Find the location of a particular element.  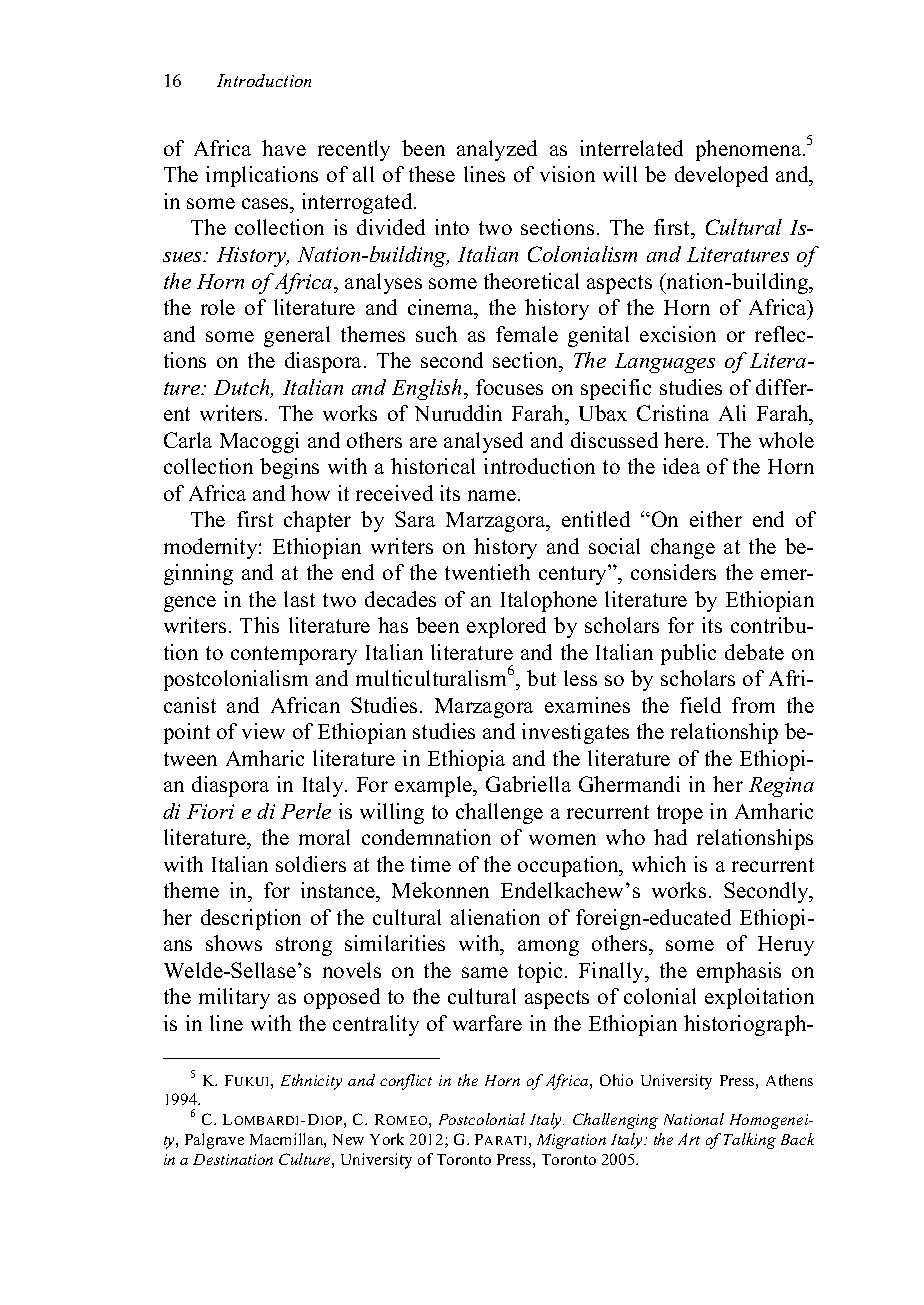

begins is located at coordinates (289, 468).
